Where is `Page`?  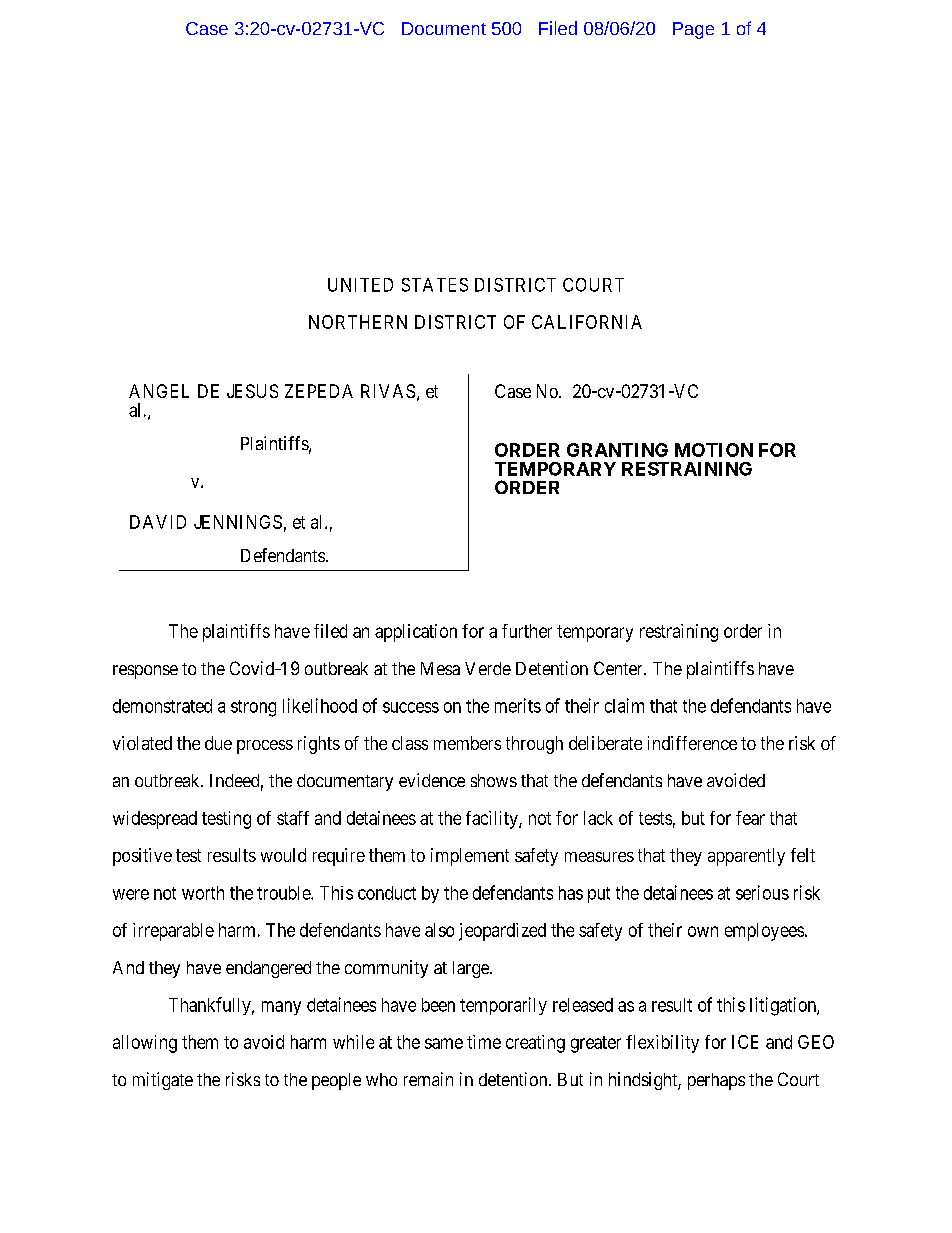
Page is located at coordinates (693, 30).
